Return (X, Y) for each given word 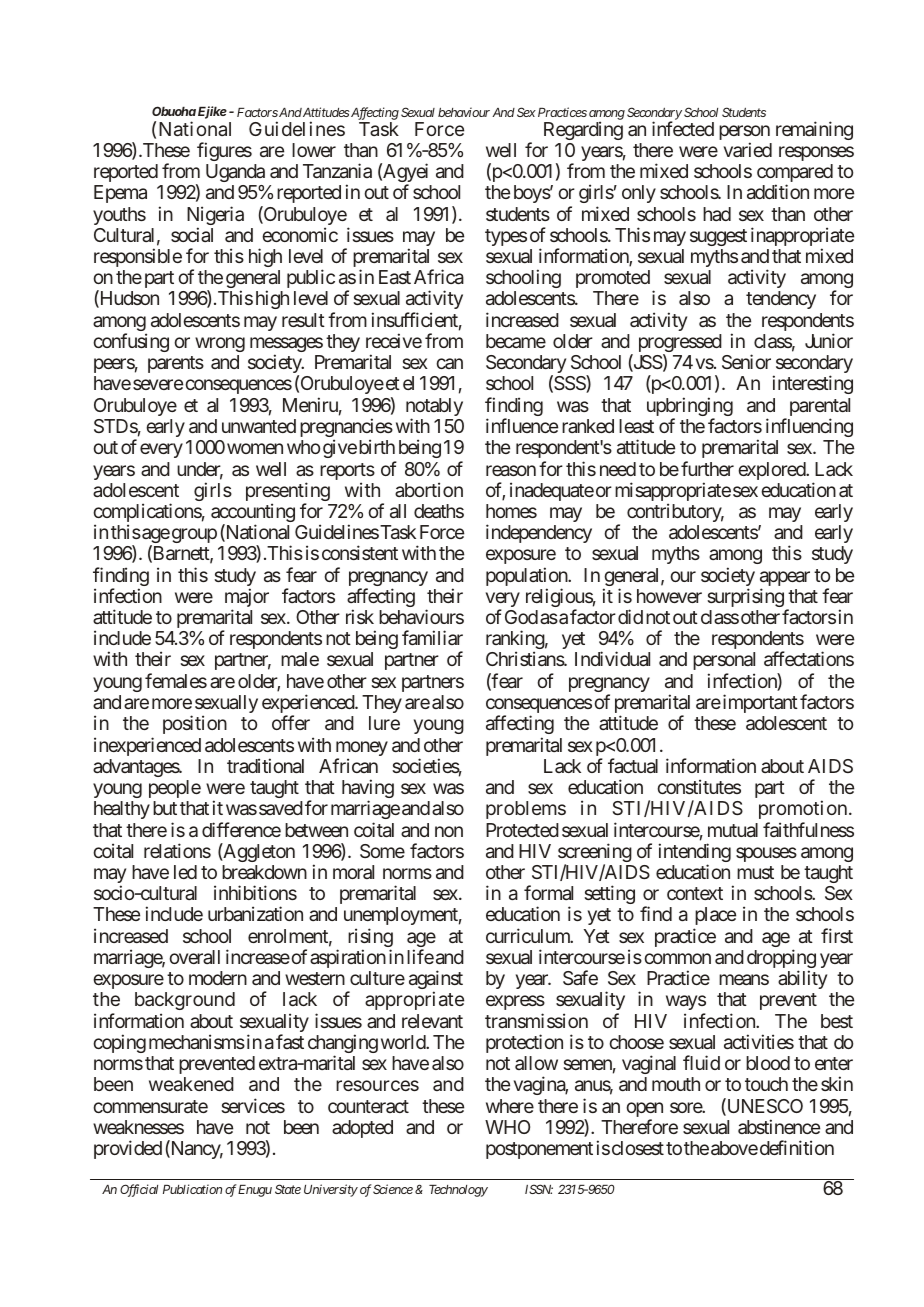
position (195, 724)
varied (748, 149)
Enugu (255, 1191)
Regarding (583, 130)
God (521, 617)
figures (224, 151)
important (759, 703)
